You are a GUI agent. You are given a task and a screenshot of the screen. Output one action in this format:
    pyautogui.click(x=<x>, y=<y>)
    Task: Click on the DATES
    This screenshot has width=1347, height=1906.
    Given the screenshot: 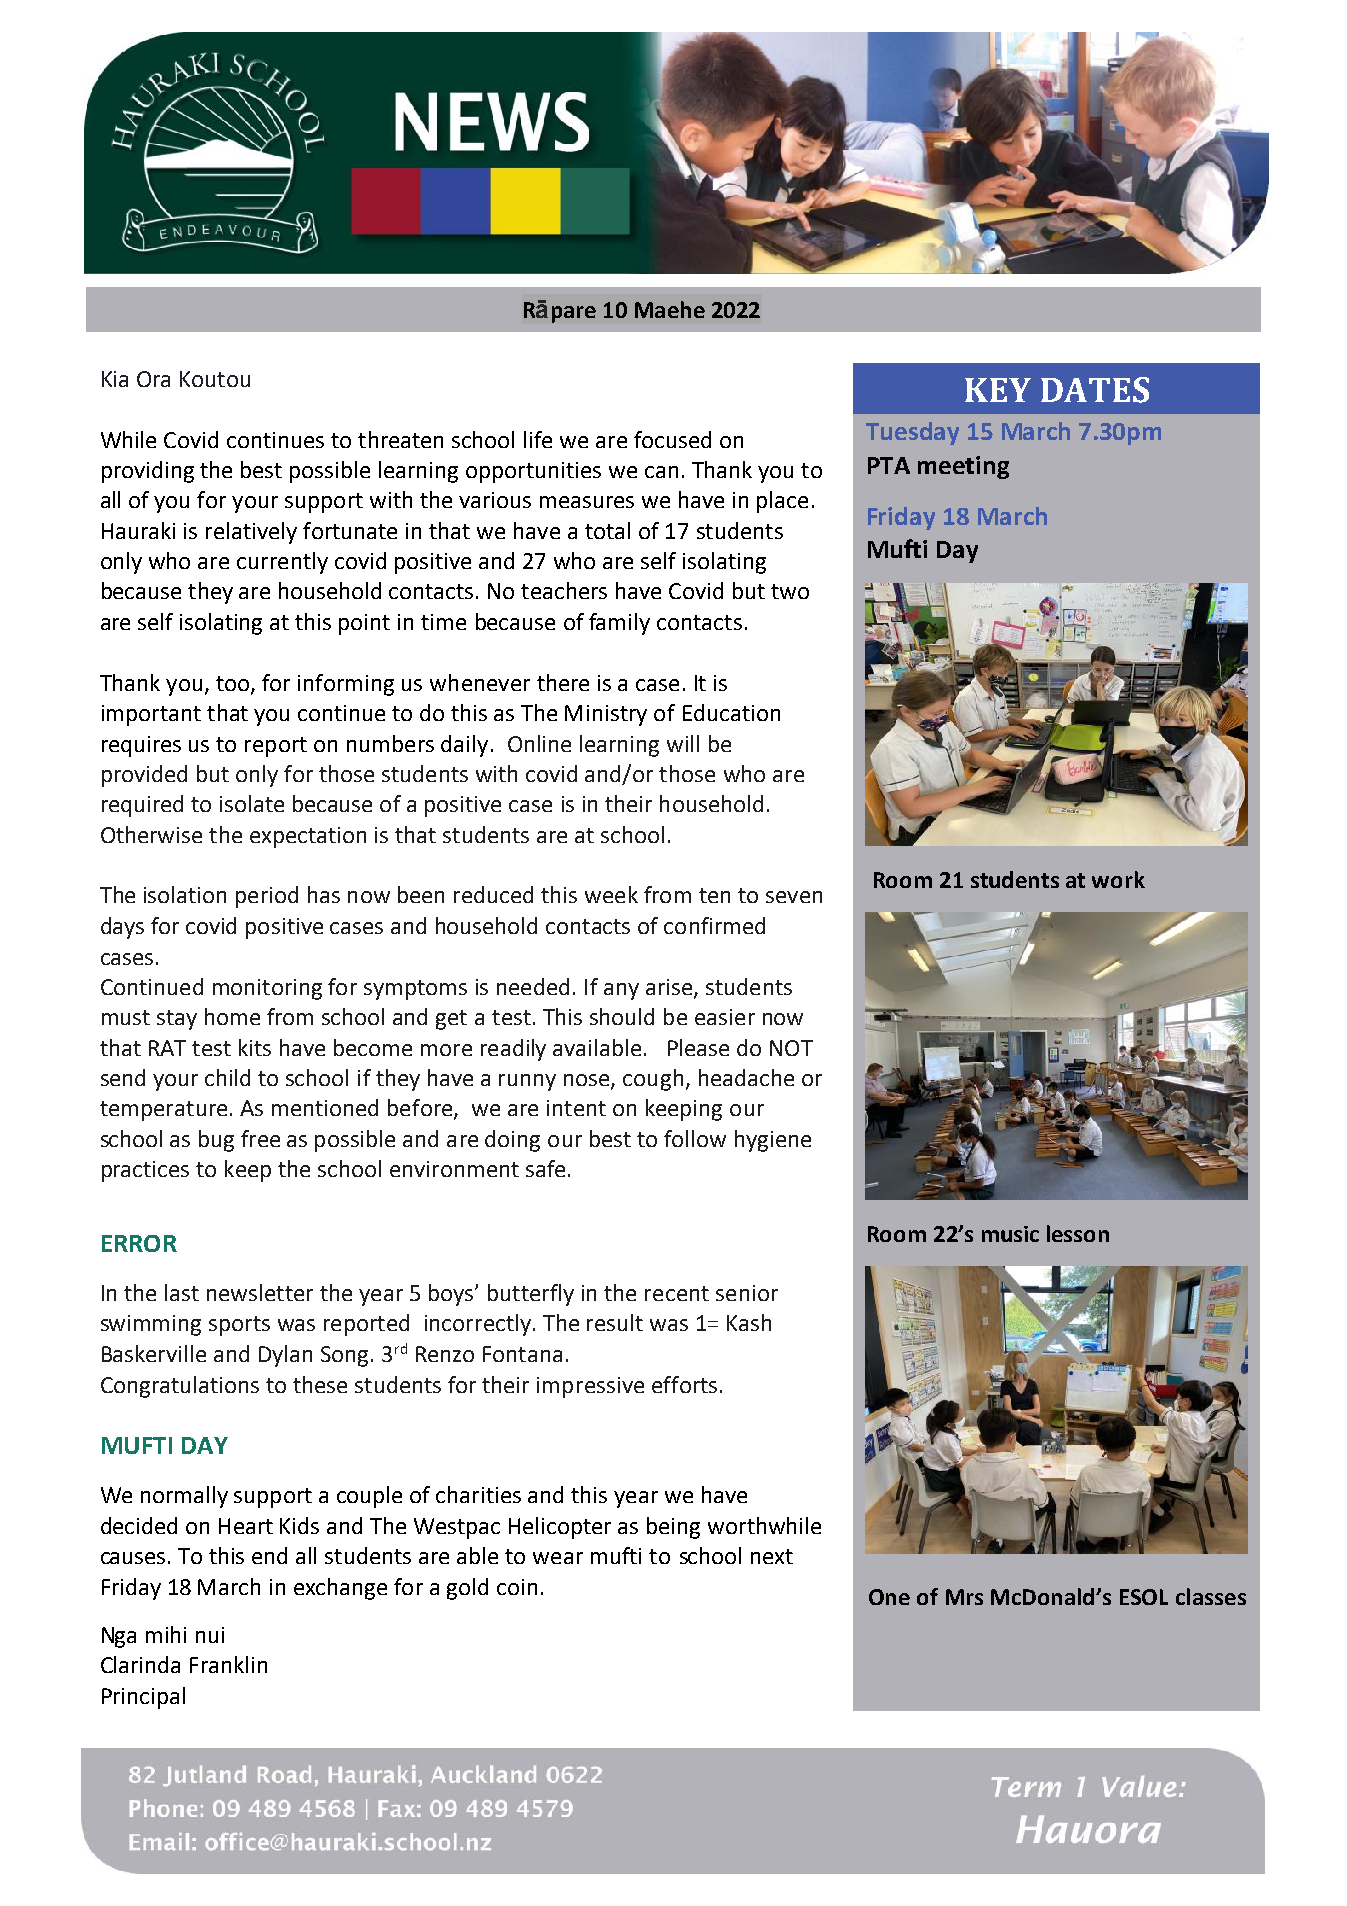 What is the action you would take?
    pyautogui.click(x=1095, y=390)
